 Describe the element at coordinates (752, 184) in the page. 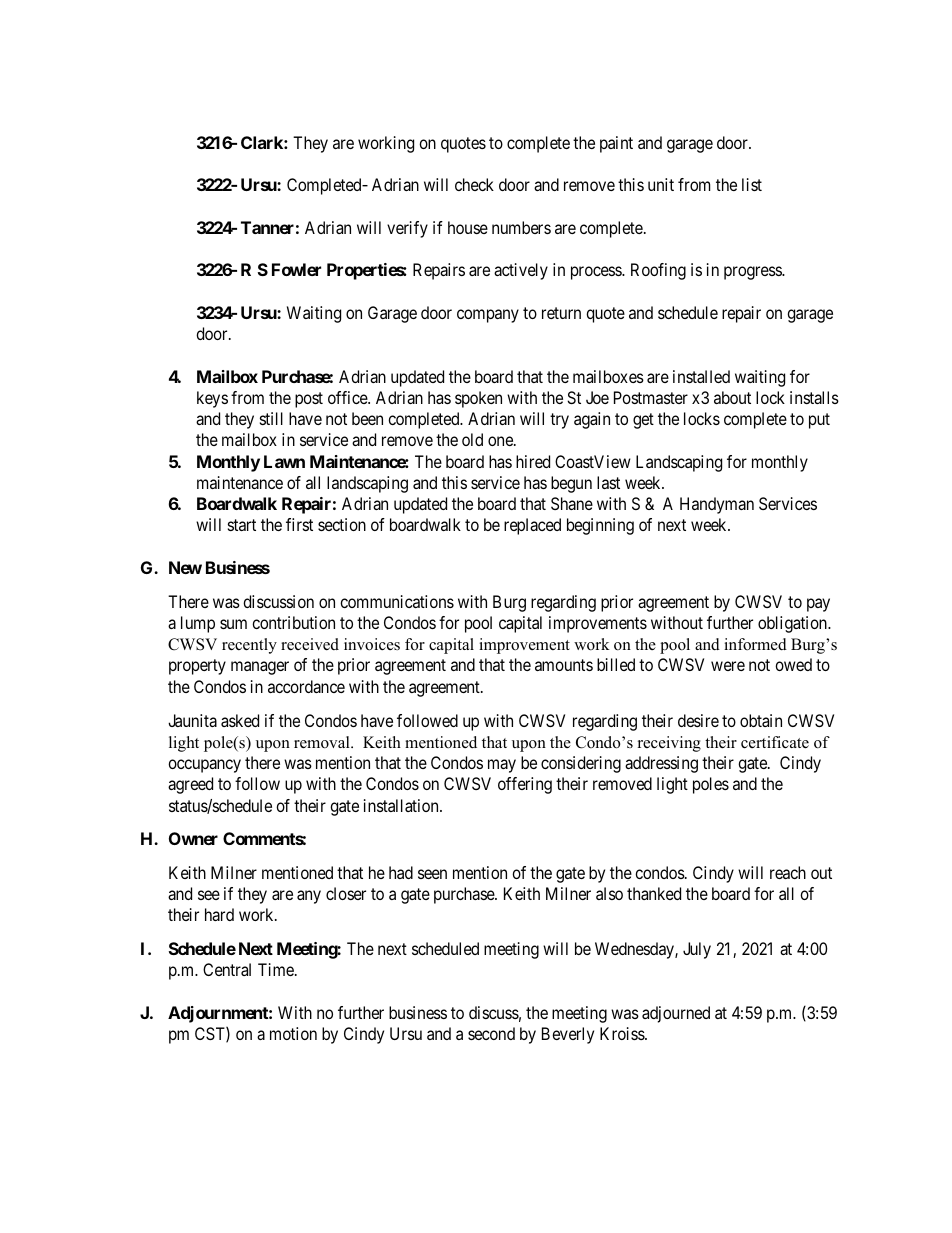

I see `list` at that location.
